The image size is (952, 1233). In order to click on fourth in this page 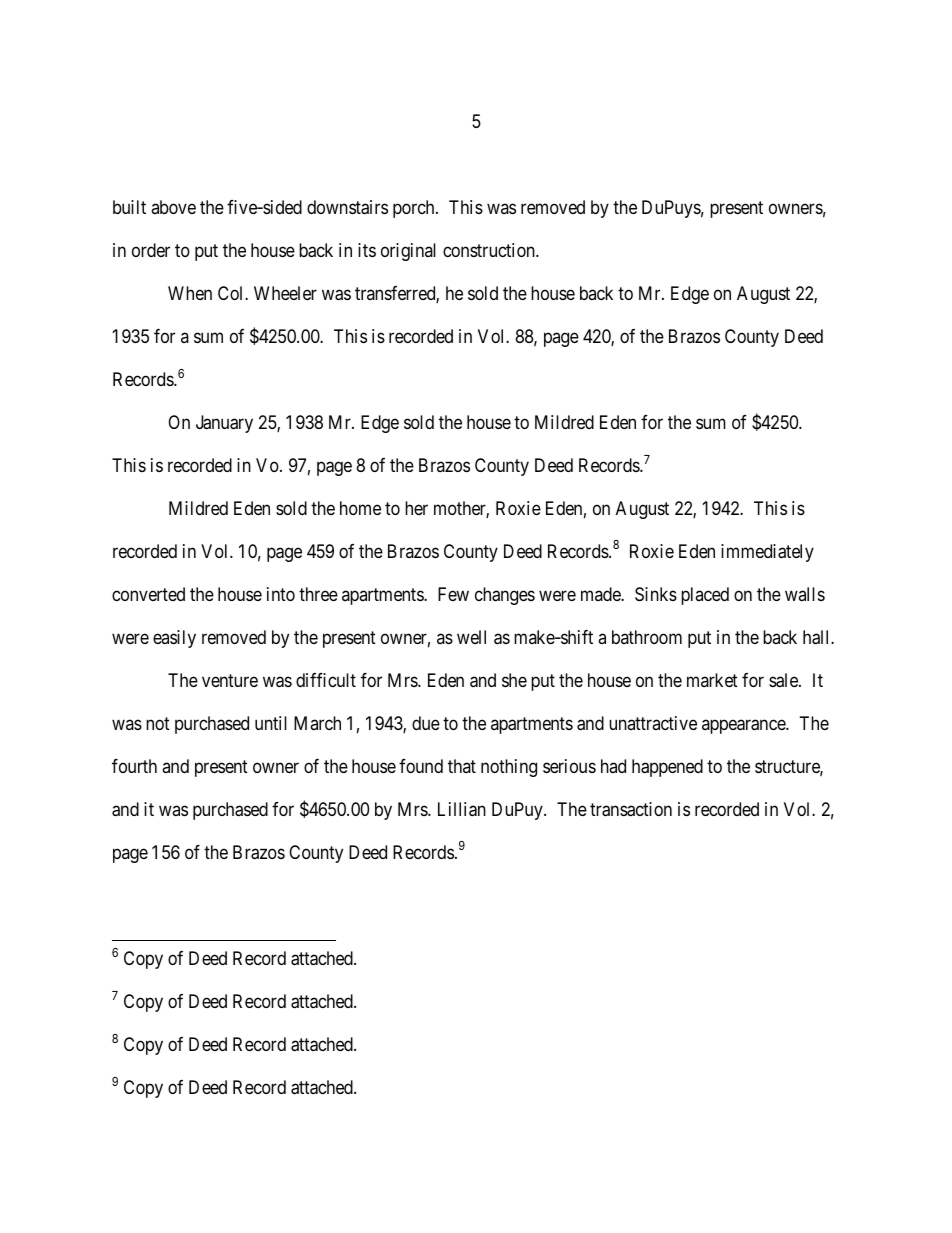, I will do `click(134, 766)`.
